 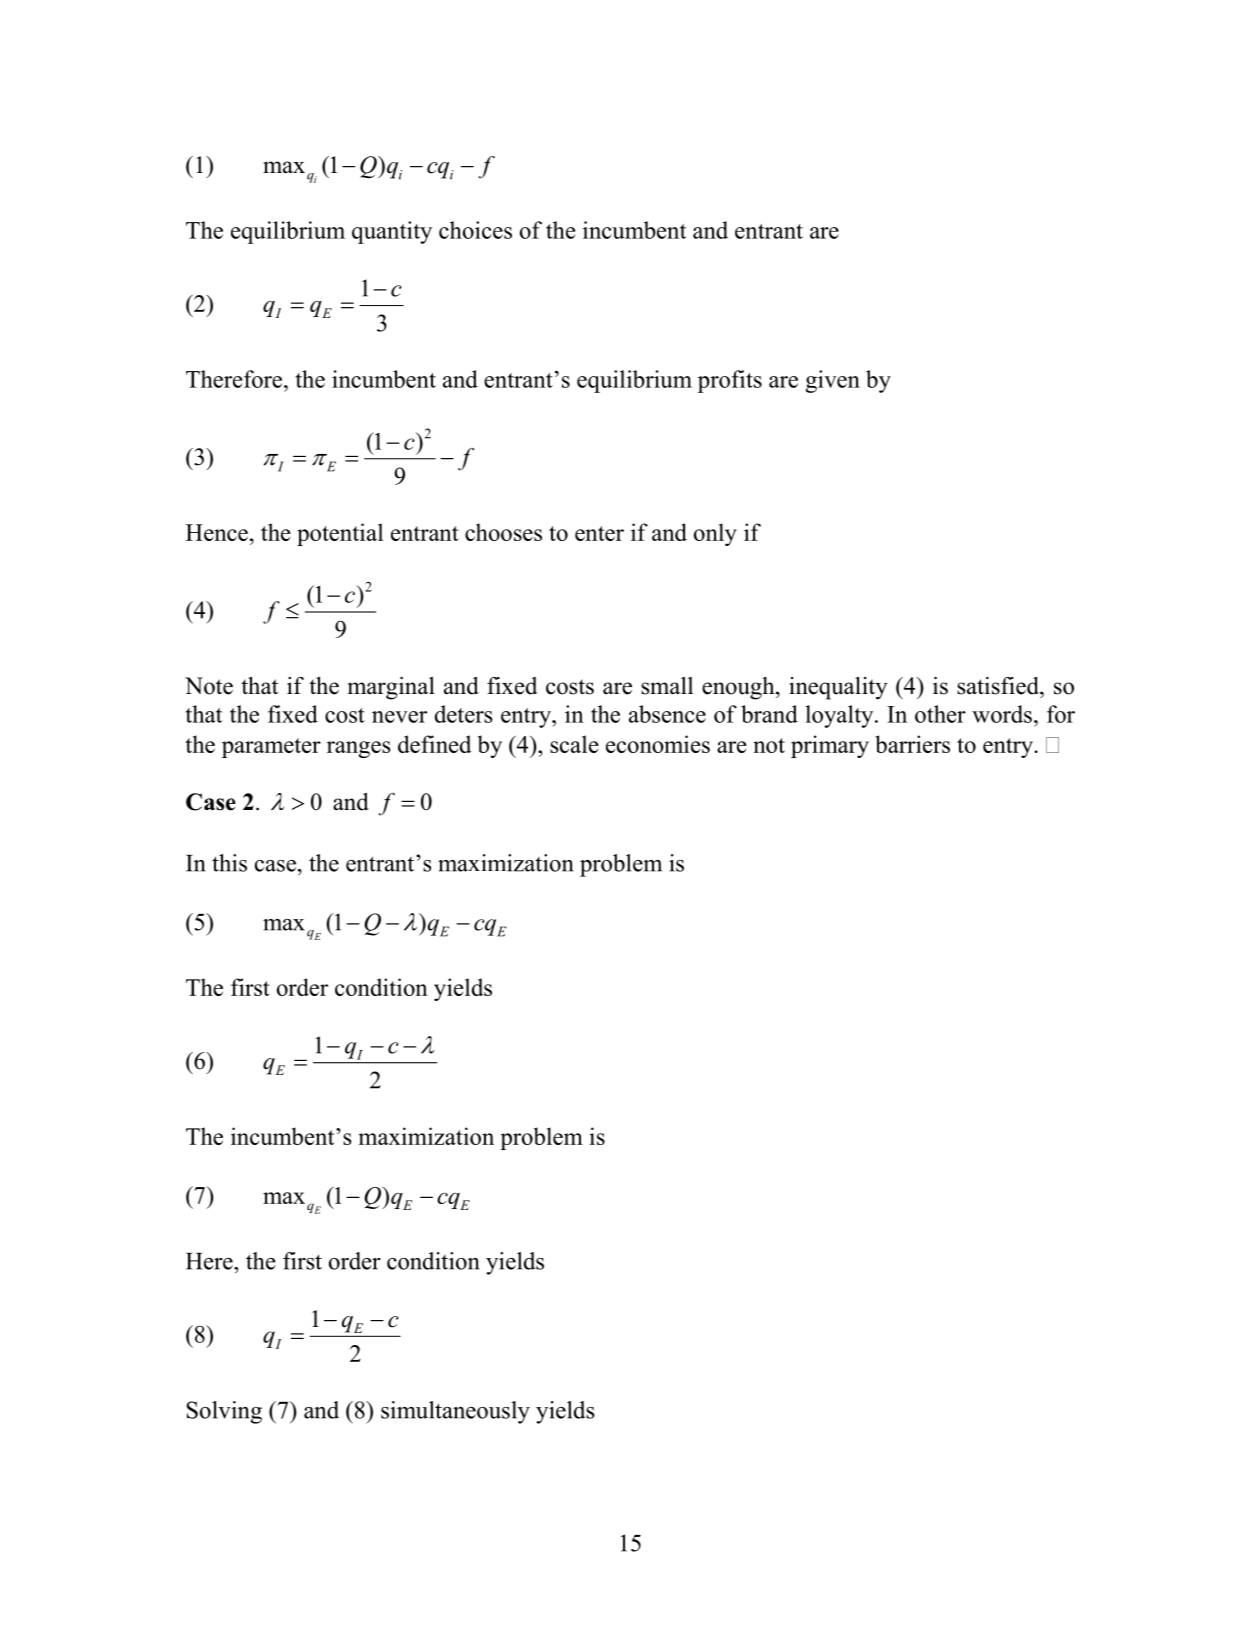 I want to click on choices, so click(x=475, y=230).
